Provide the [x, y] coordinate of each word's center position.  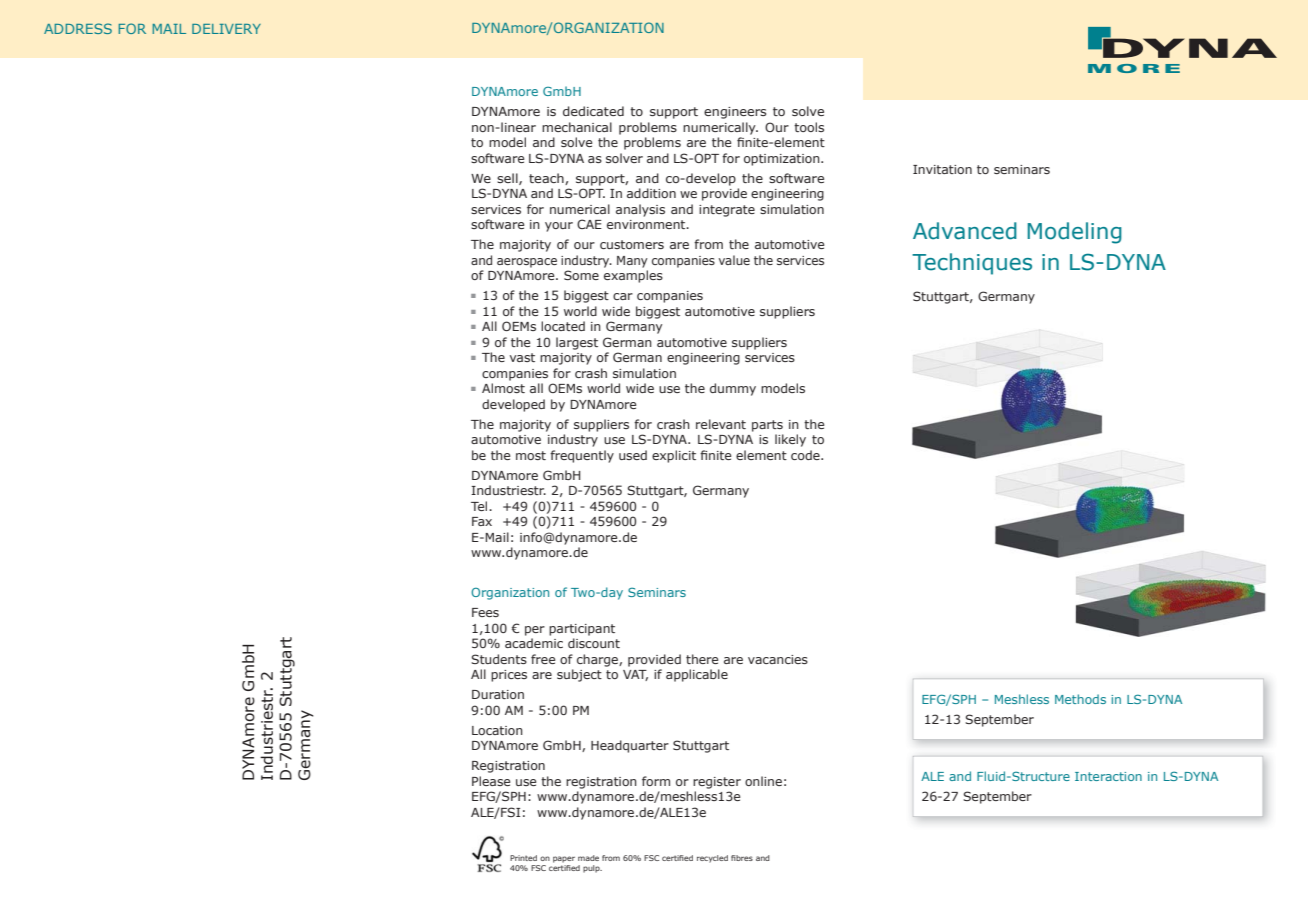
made [588, 858]
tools [809, 127]
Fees [485, 612]
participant [582, 630]
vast [522, 357]
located [563, 326]
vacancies [778, 659]
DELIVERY [226, 29]
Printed [523, 858]
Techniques [972, 264]
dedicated [593, 111]
